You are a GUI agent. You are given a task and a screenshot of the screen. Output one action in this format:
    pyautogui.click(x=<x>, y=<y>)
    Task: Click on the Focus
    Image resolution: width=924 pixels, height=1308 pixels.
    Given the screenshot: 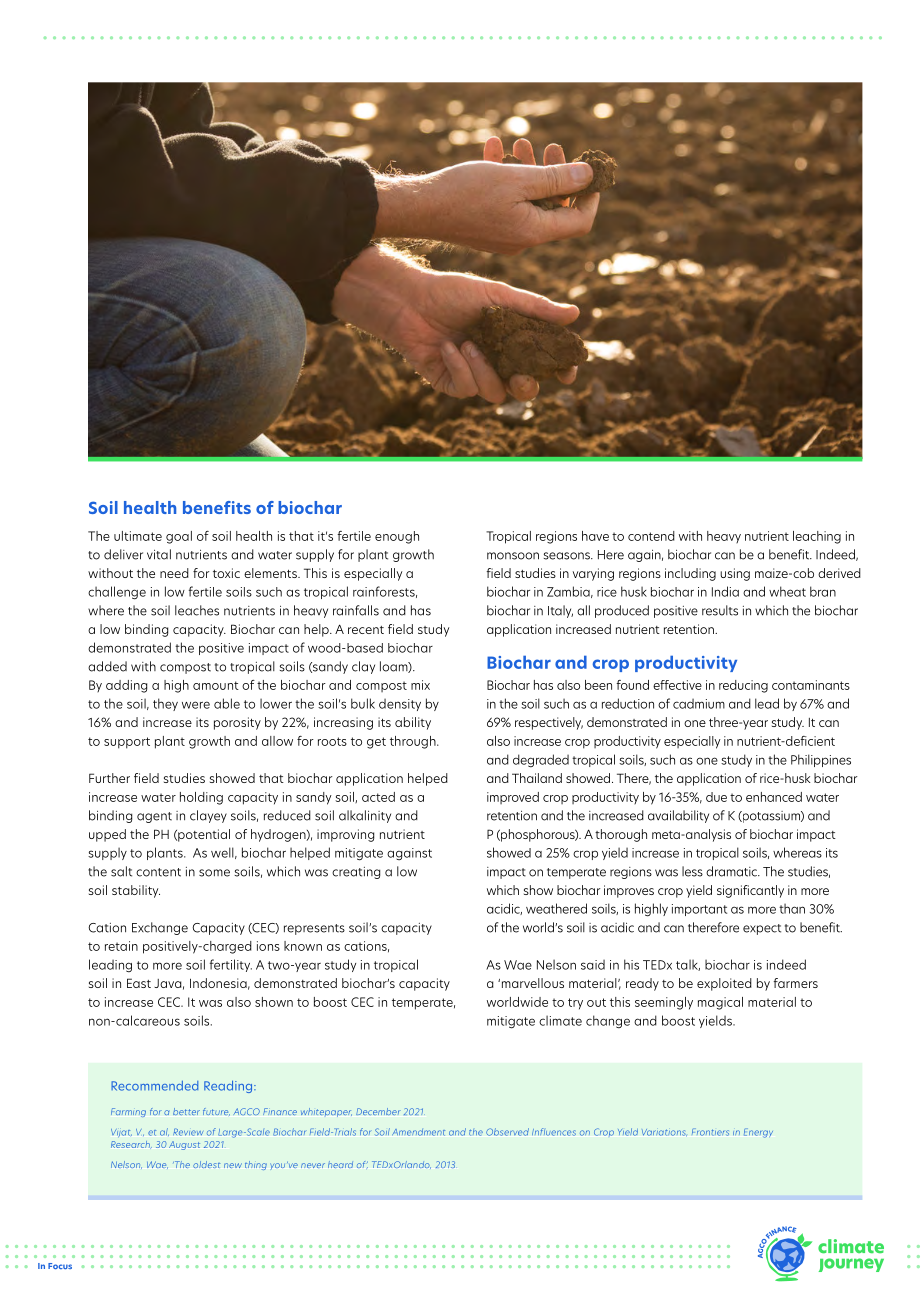 What is the action you would take?
    pyautogui.click(x=60, y=1266)
